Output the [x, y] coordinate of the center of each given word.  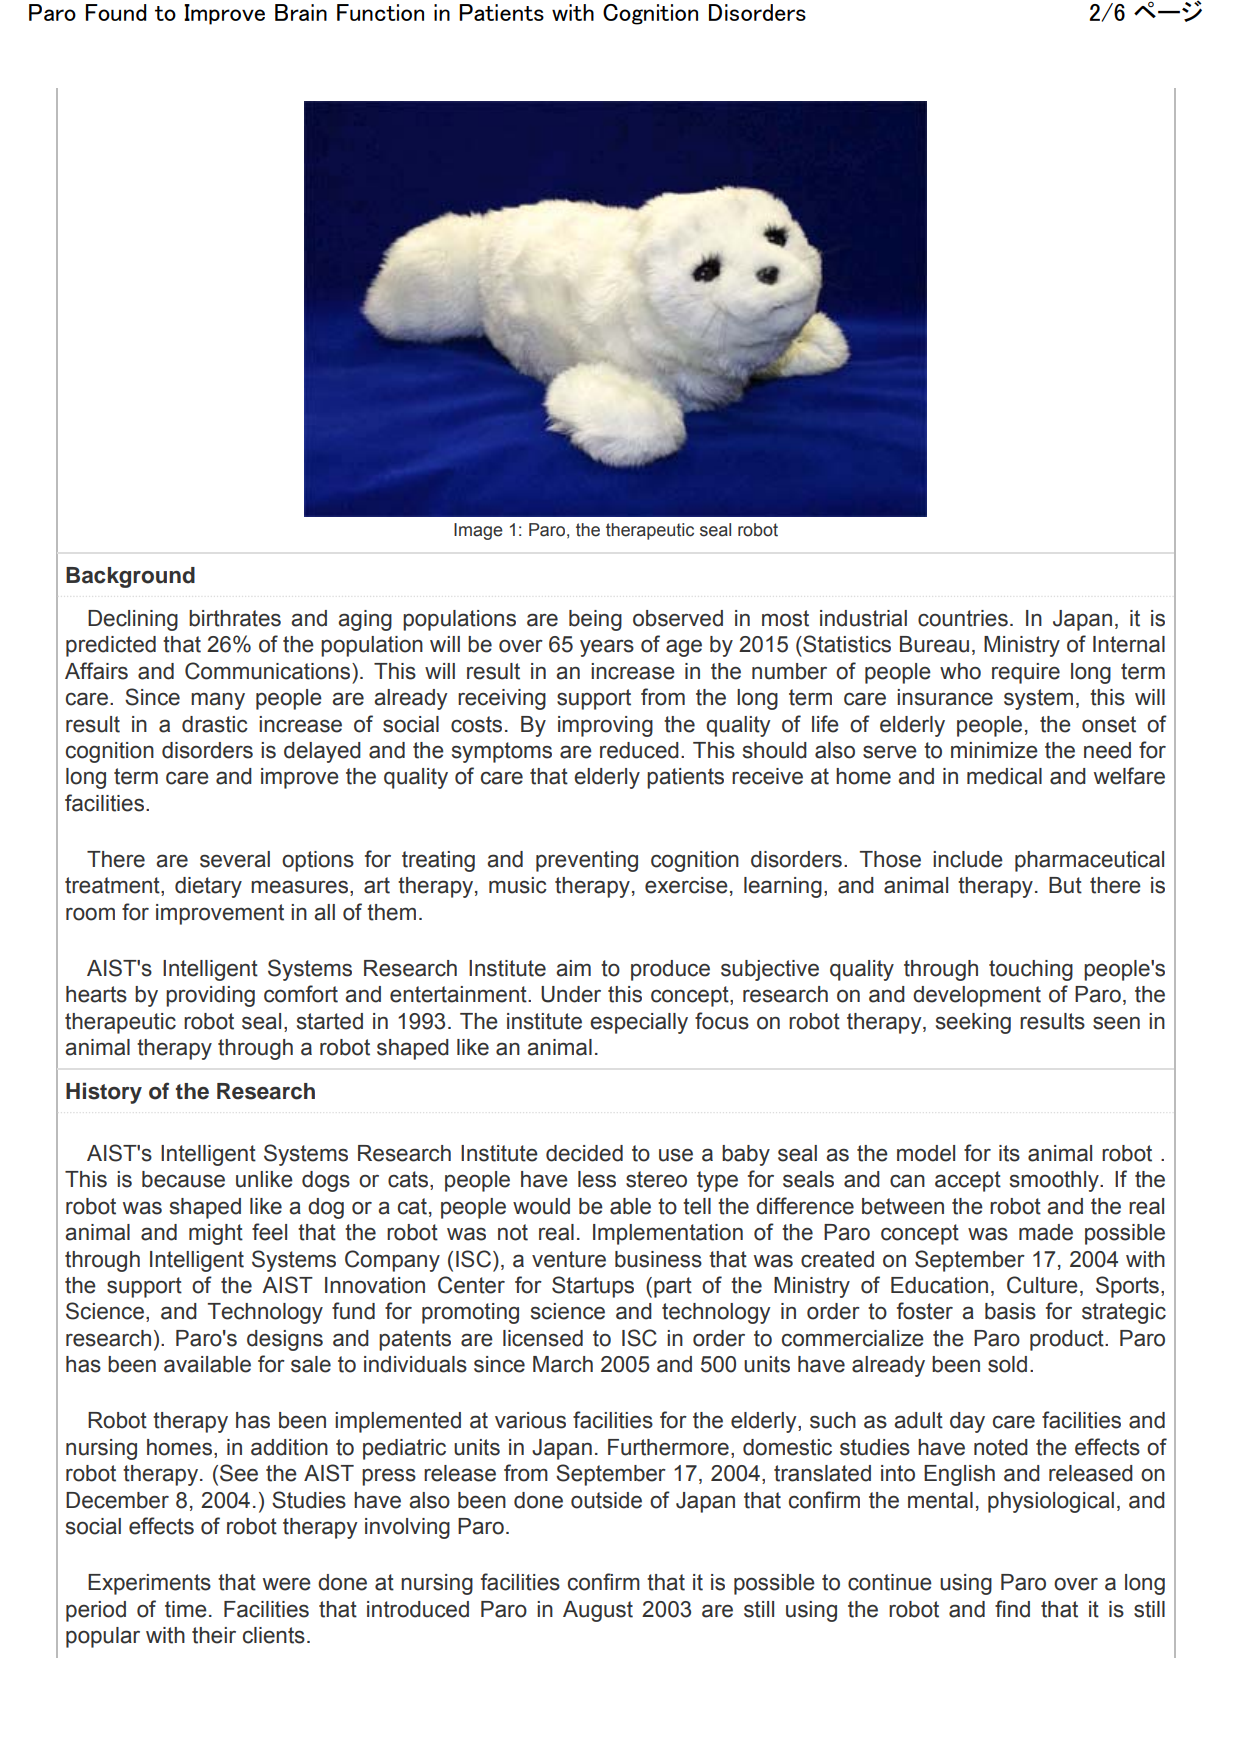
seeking [973, 1023]
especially [639, 1023]
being [595, 620]
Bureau [934, 644]
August [598, 1611]
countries [963, 618]
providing [210, 996]
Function [380, 12]
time [186, 1609]
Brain [301, 12]
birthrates [235, 618]
